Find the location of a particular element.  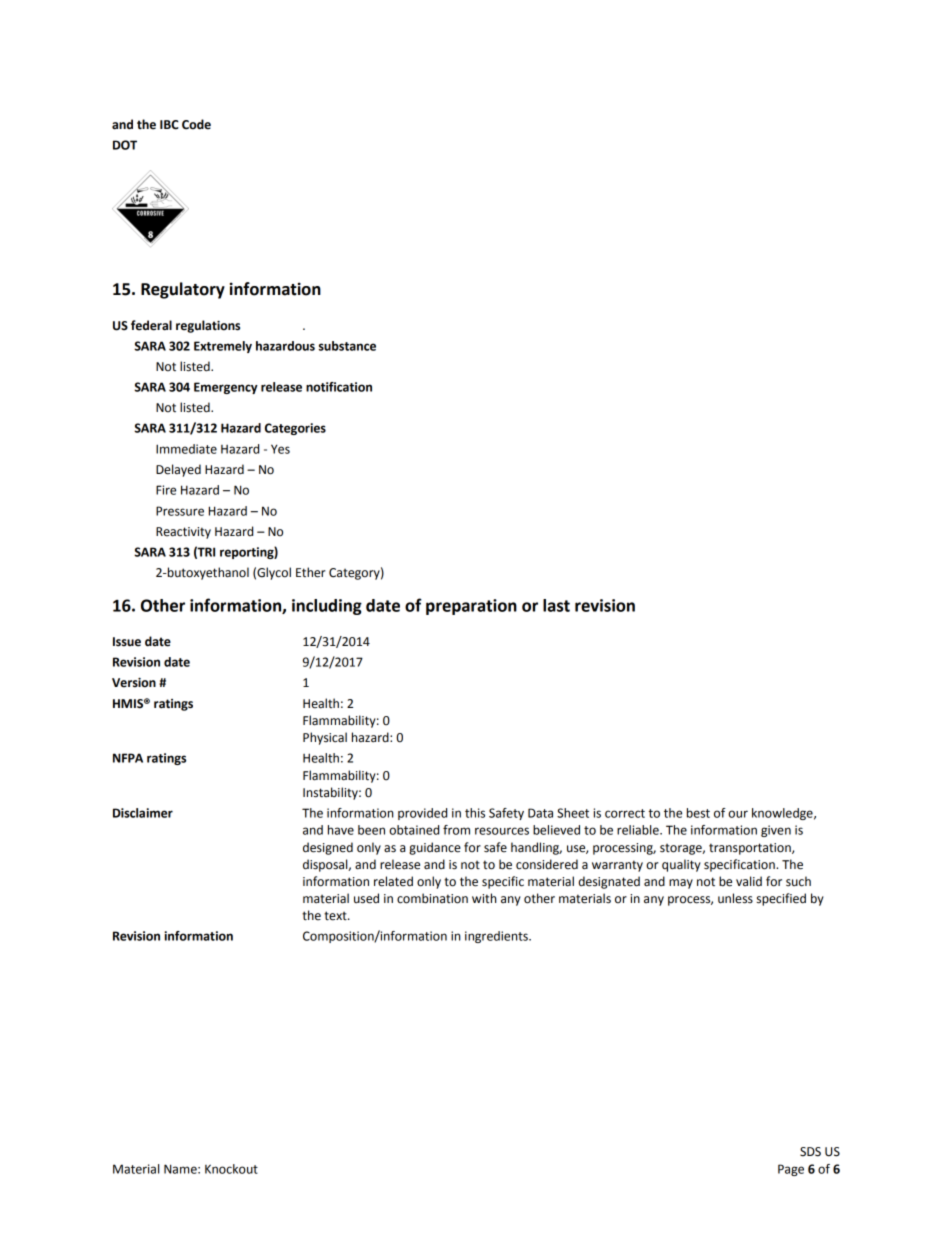

Knockout is located at coordinates (231, 1169).
